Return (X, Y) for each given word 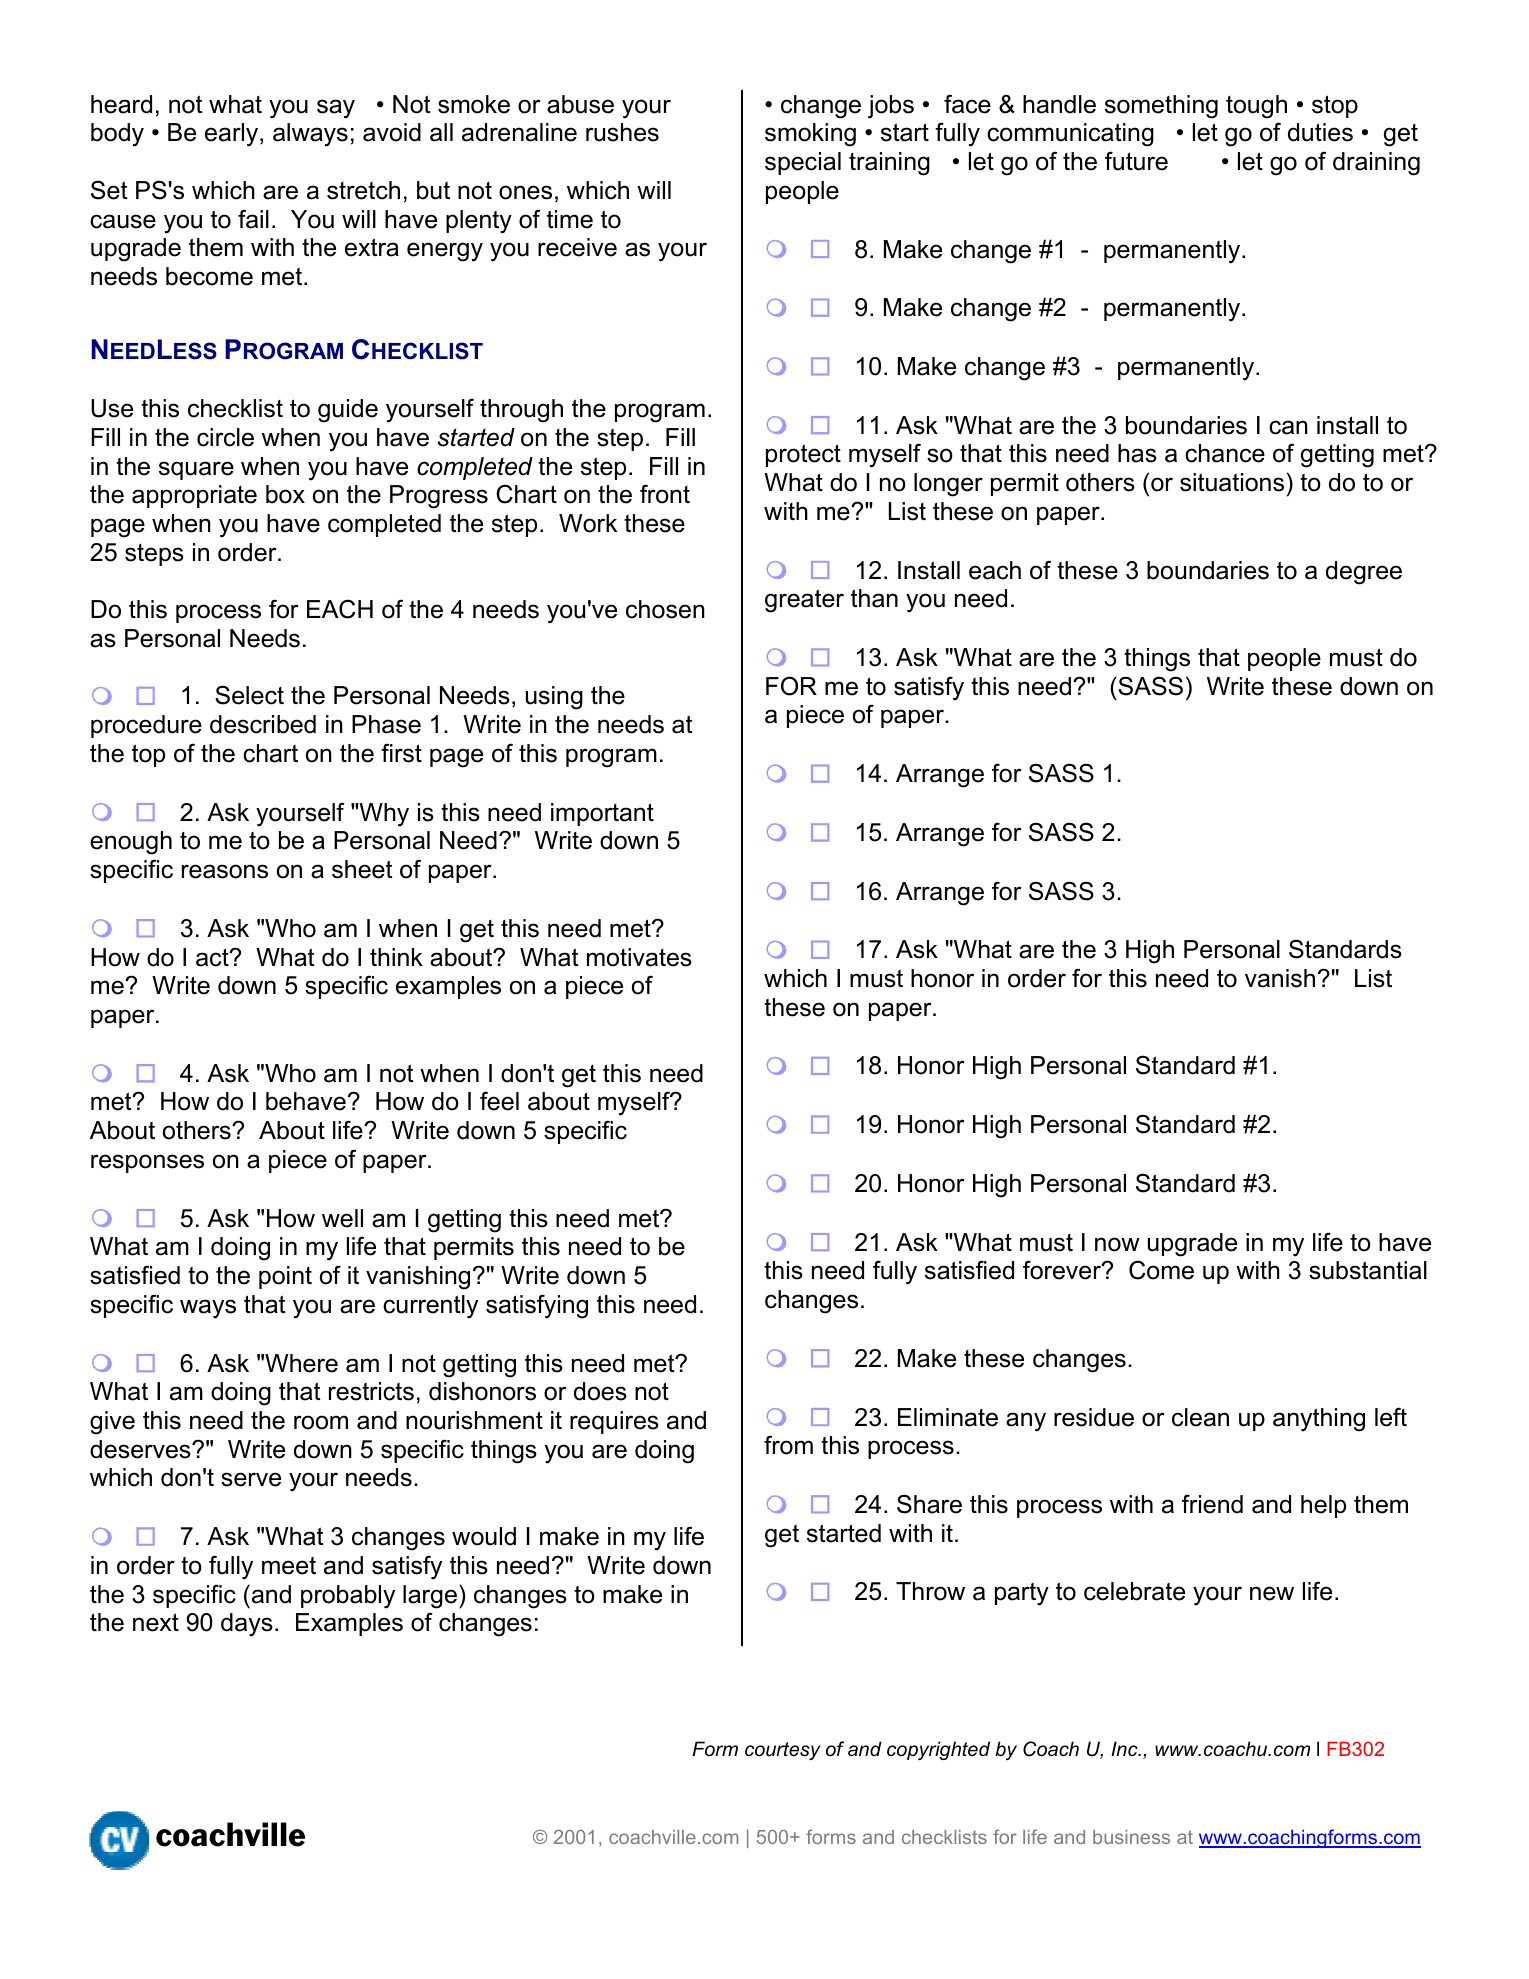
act (213, 957)
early (233, 135)
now (1117, 1244)
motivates (639, 957)
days (247, 1625)
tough (1256, 107)
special (803, 163)
